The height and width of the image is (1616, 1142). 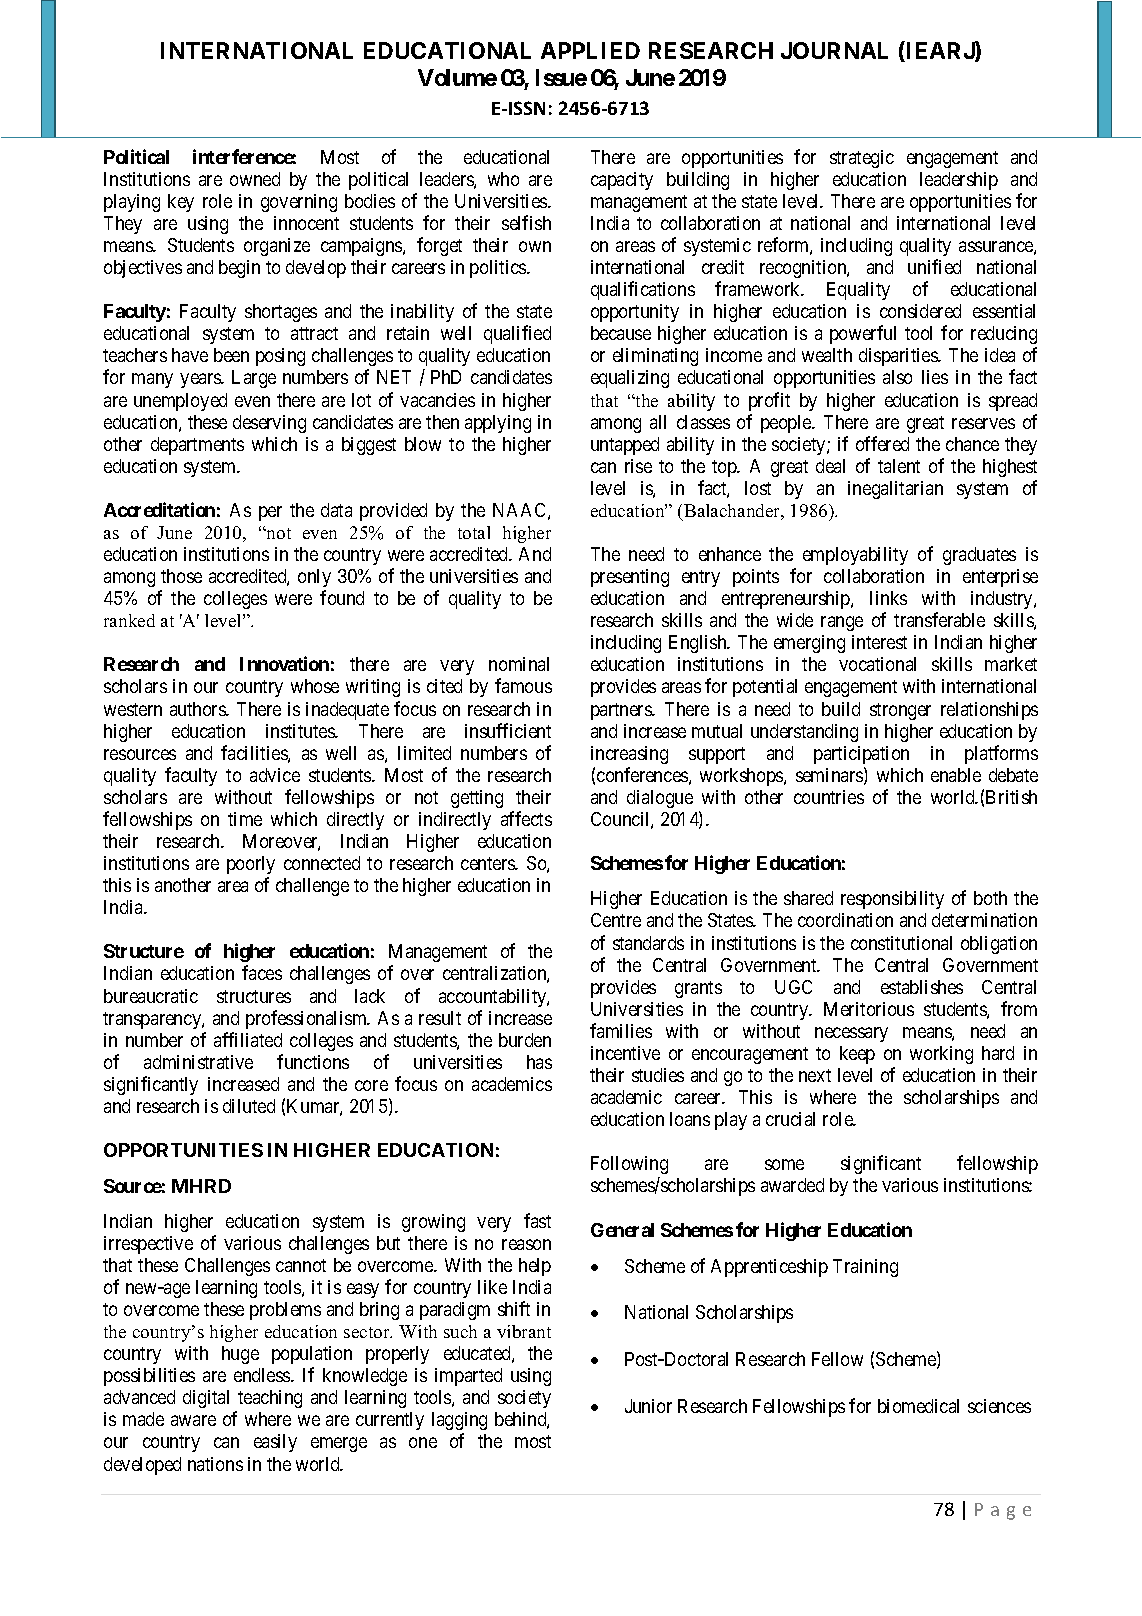 What do you see at coordinates (255, 179) in the image?
I see `owned` at bounding box center [255, 179].
